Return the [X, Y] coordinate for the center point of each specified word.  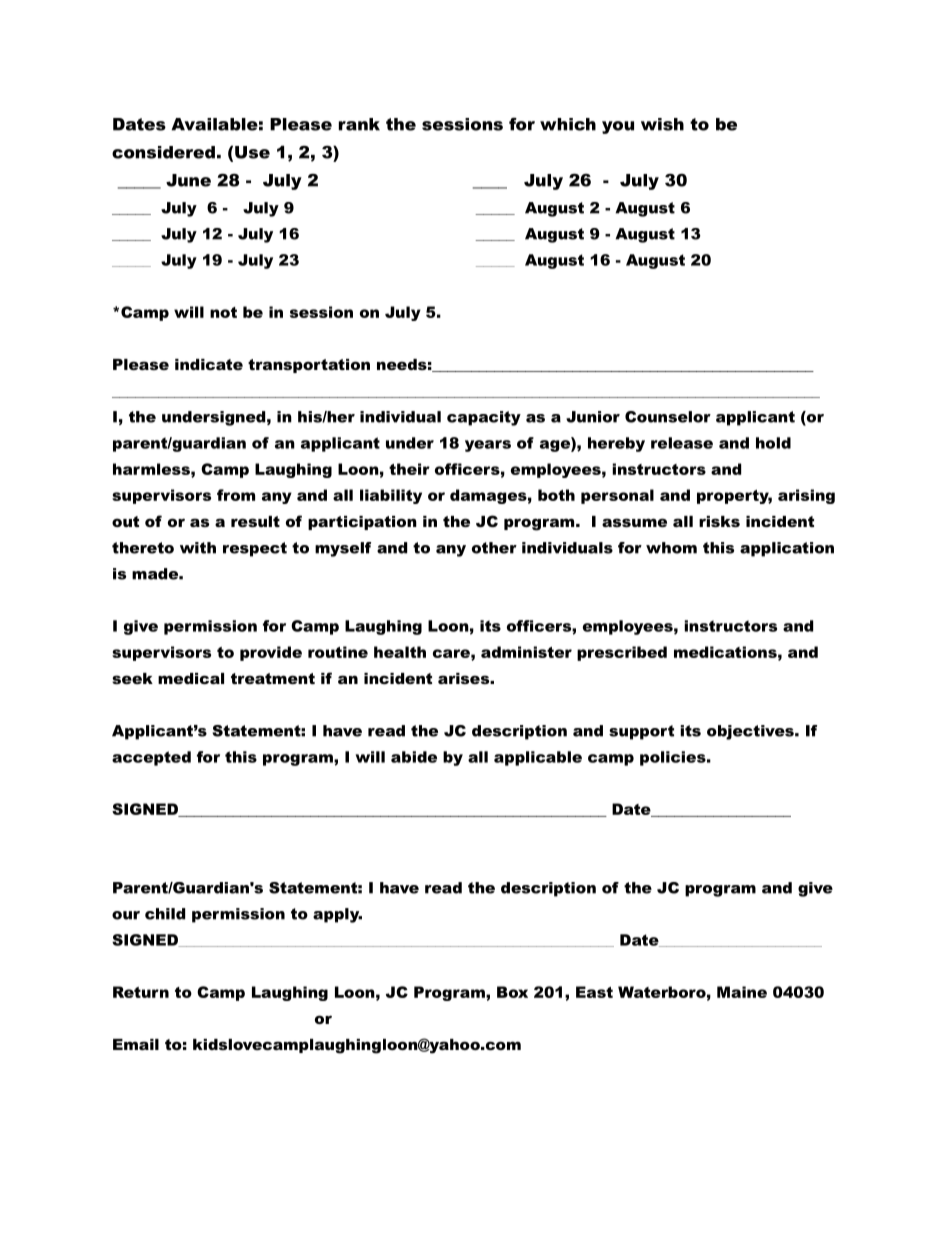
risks [719, 521]
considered [163, 152]
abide [414, 757]
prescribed [622, 653]
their [409, 469]
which [568, 124]
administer [526, 652]
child [165, 914]
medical [191, 678]
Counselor [668, 417]
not [223, 312]
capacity [484, 418]
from [236, 495]
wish [662, 124]
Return [141, 992]
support [641, 732]
